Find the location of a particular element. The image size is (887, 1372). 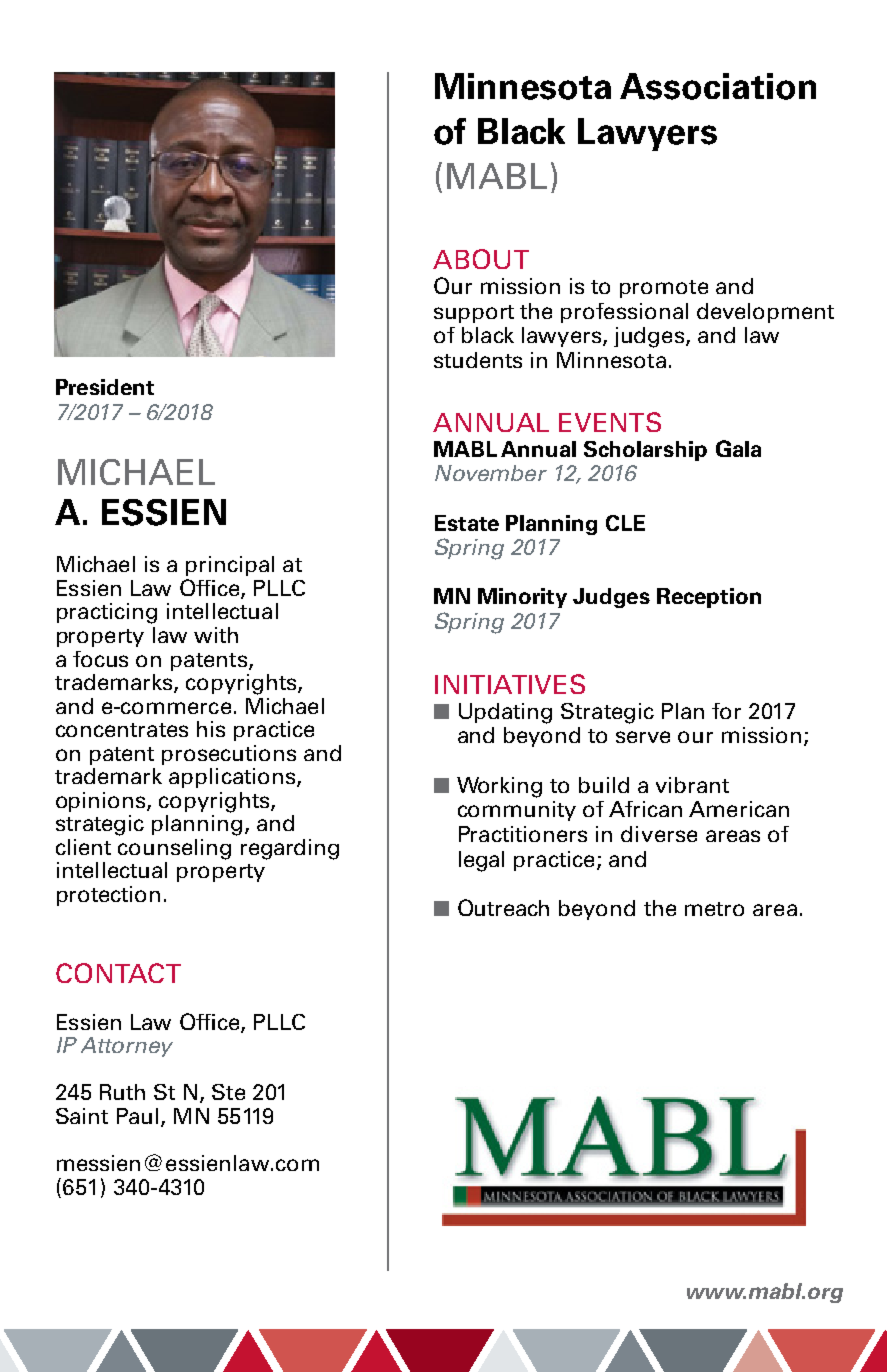

President is located at coordinates (105, 387).
